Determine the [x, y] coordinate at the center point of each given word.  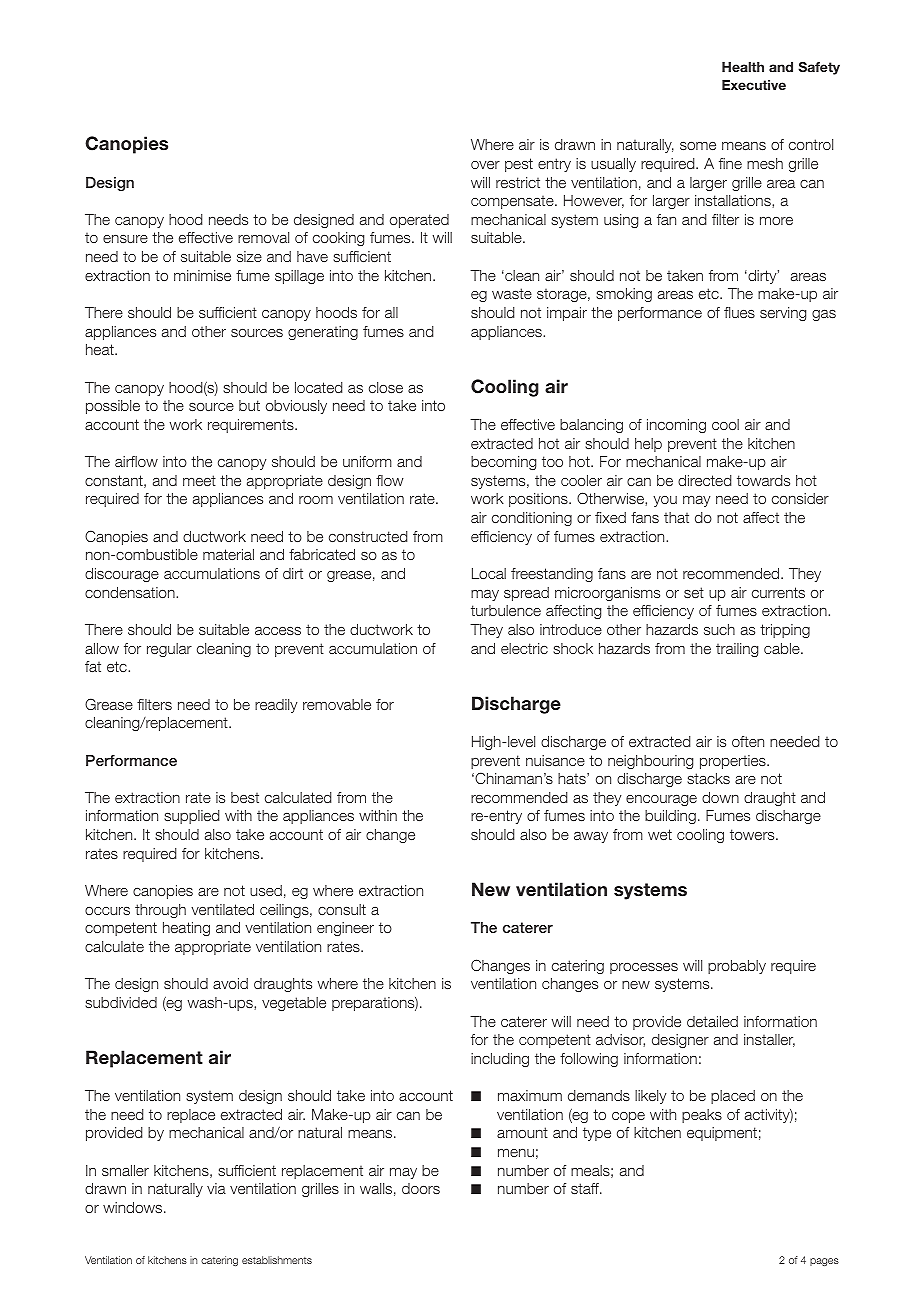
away [591, 837]
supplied [191, 817]
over [485, 165]
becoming [503, 463]
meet [199, 480]
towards [763, 480]
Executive [754, 85]
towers [753, 834]
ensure [125, 239]
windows [134, 1207]
